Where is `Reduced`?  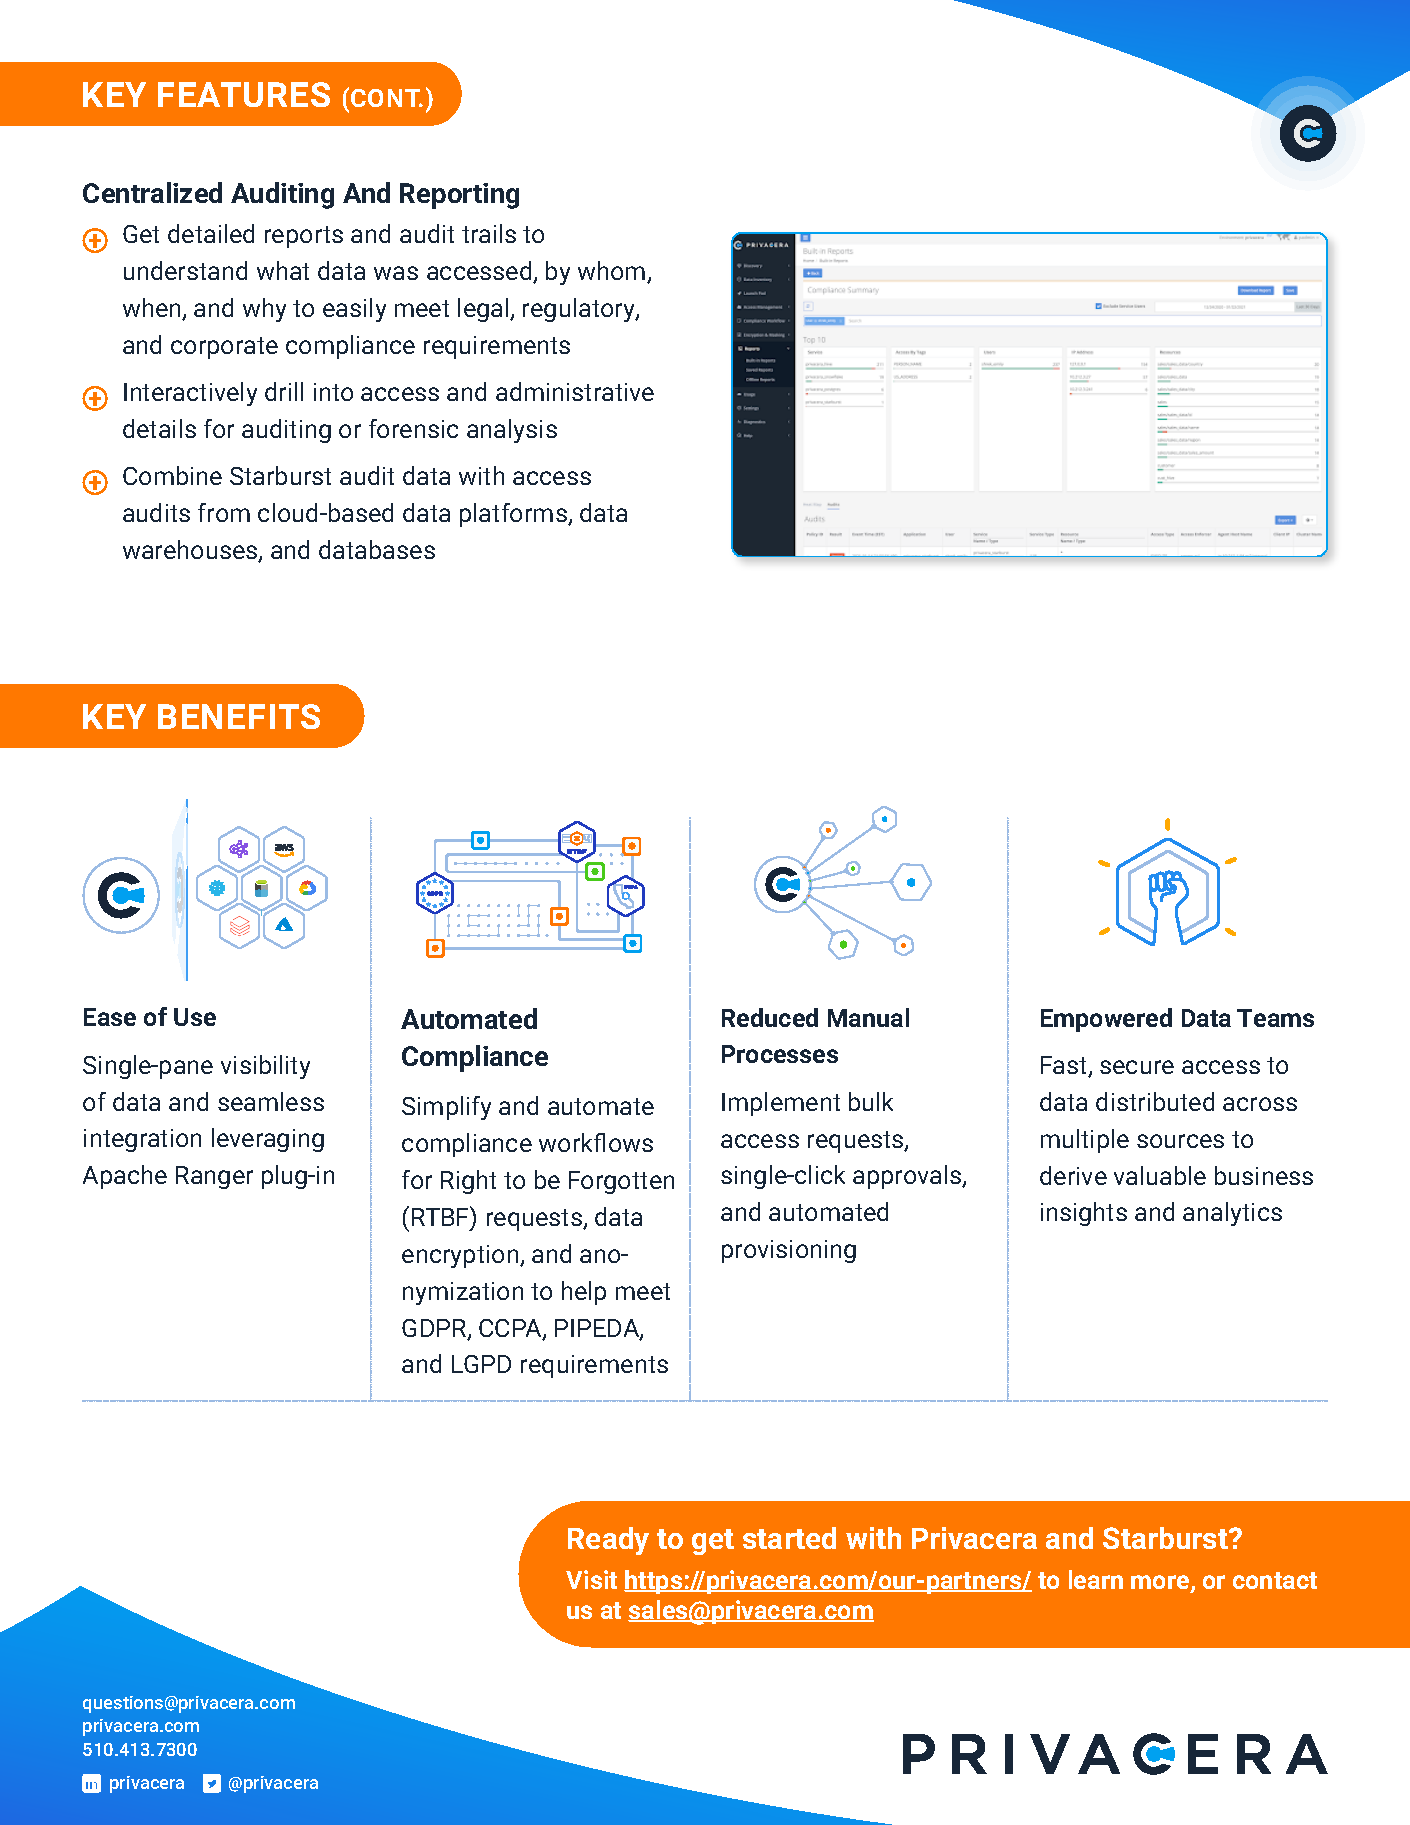
Reduced is located at coordinates (770, 1017).
